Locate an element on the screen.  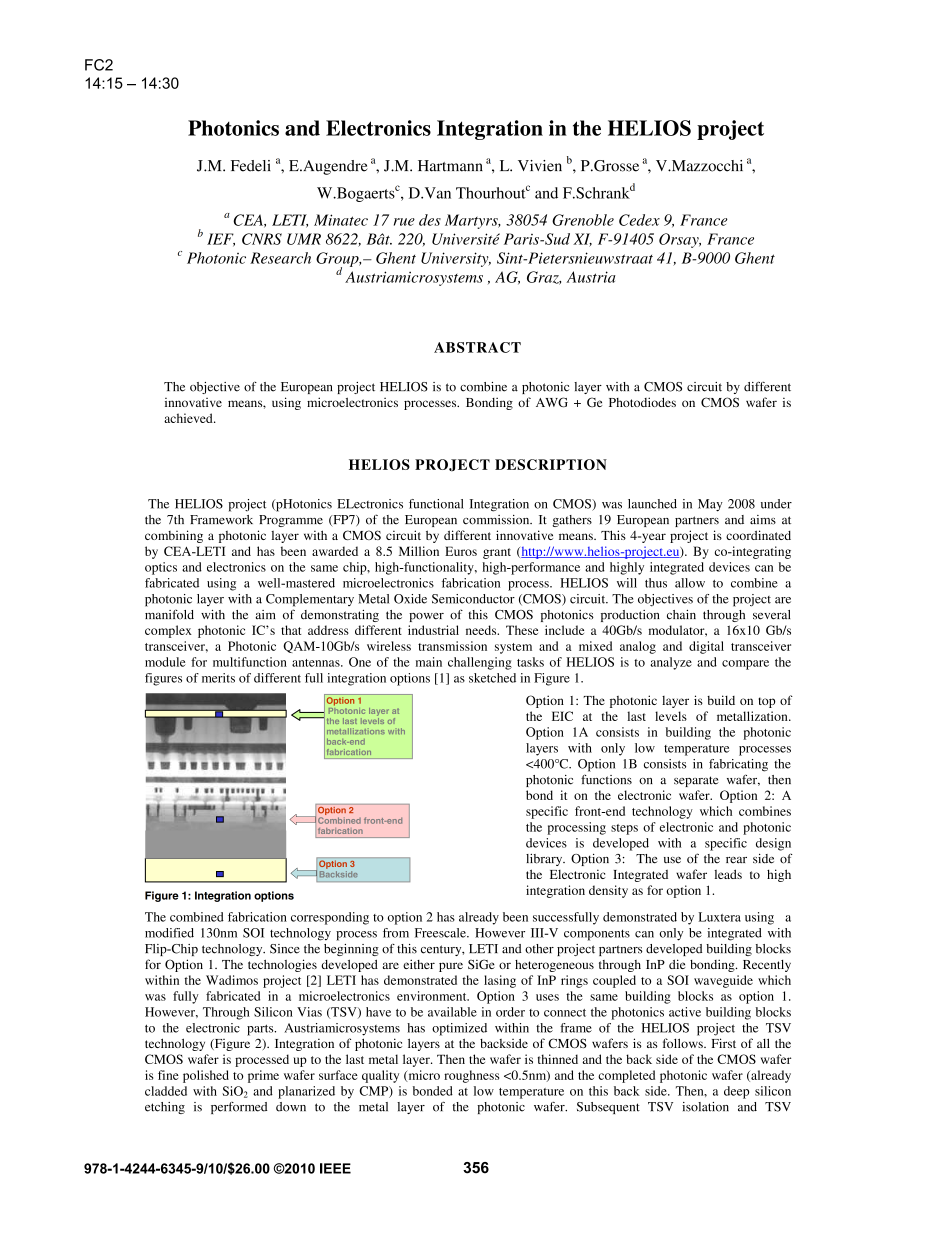
roughness is located at coordinates (471, 1076).
